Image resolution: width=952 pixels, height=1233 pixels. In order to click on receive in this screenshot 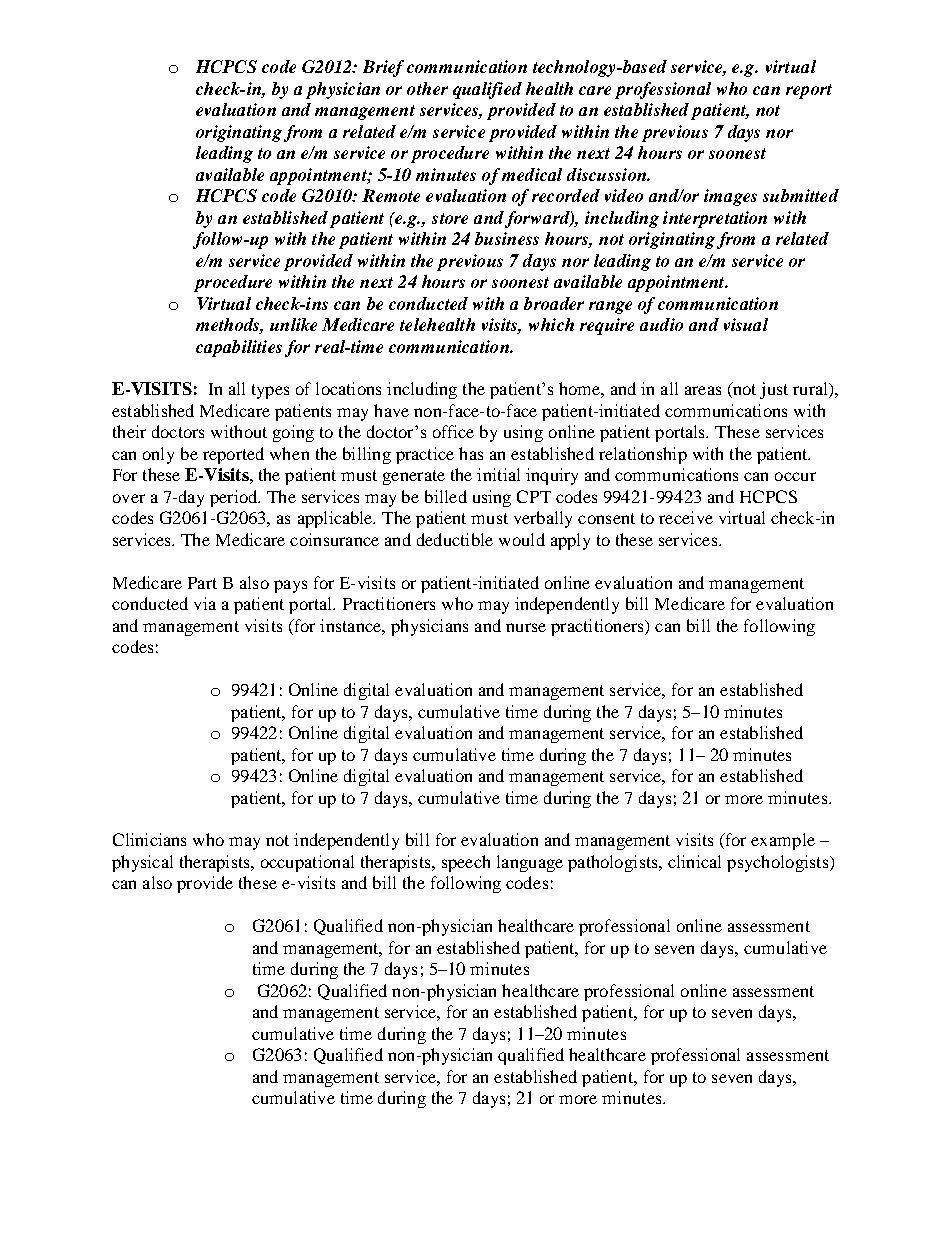, I will do `click(686, 517)`.
